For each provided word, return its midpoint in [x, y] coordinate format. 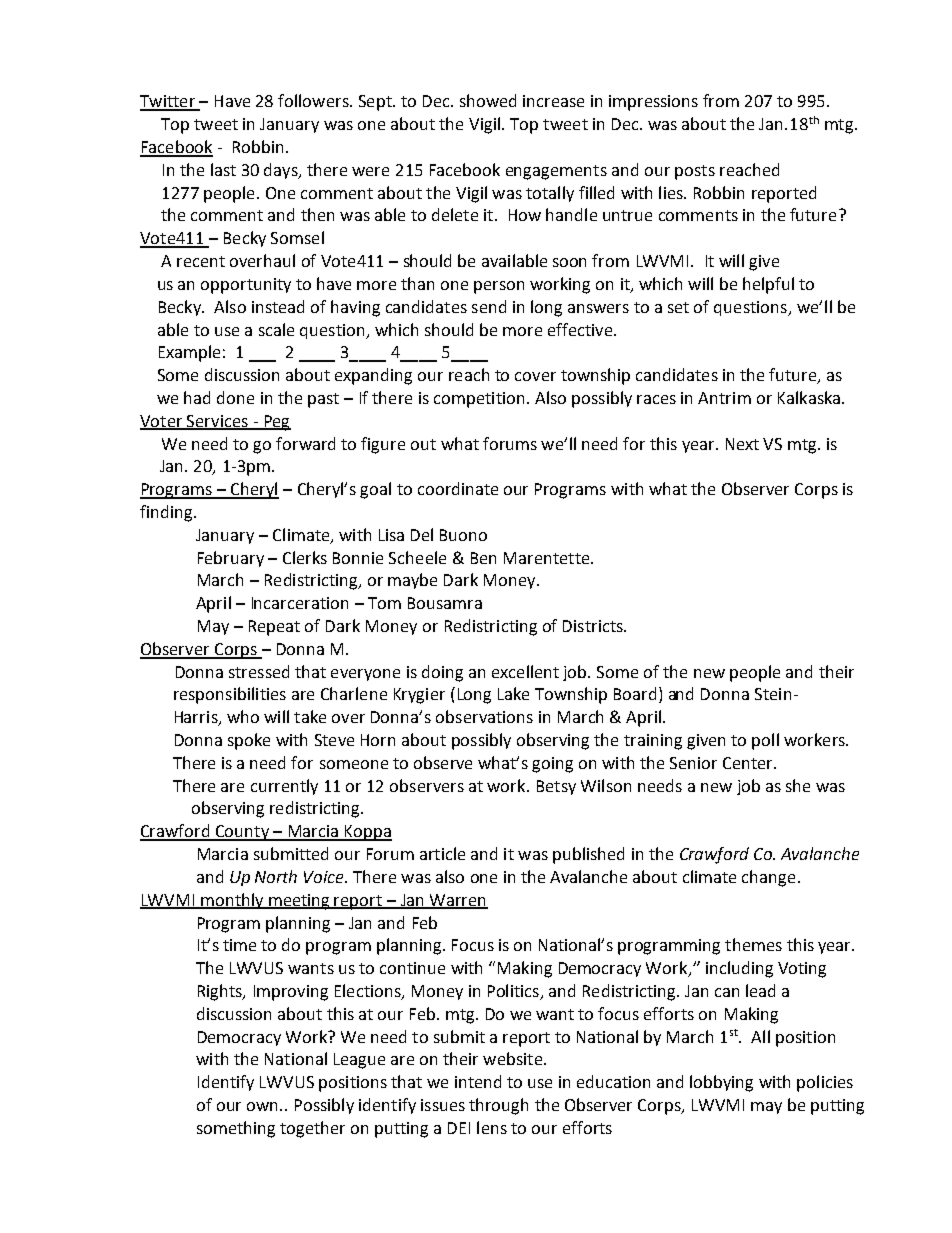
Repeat [274, 628]
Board [635, 693]
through [498, 1106]
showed [488, 100]
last [223, 169]
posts [695, 172]
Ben [483, 558]
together [312, 1129]
